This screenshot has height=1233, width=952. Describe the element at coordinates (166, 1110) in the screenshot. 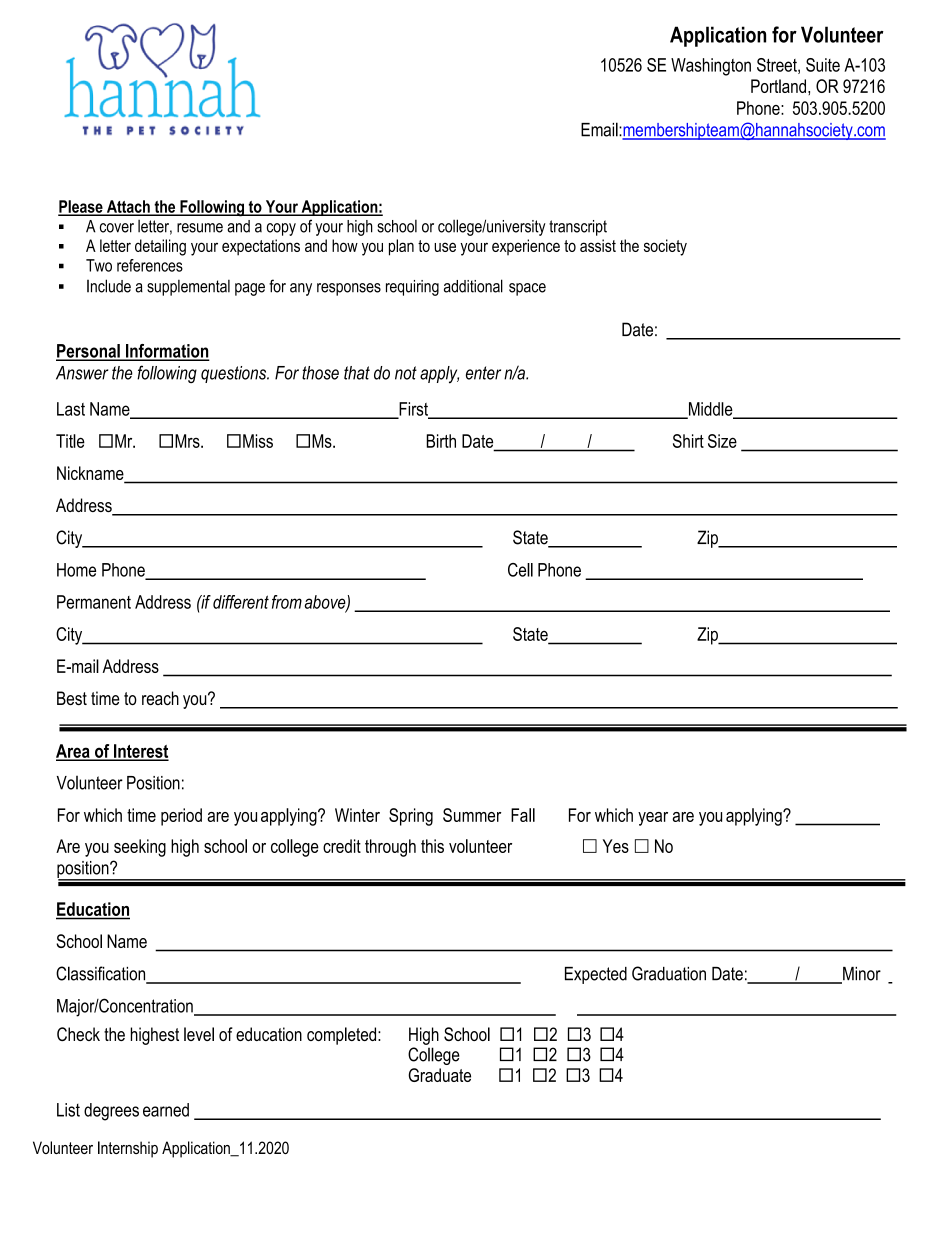

I see `earned` at that location.
